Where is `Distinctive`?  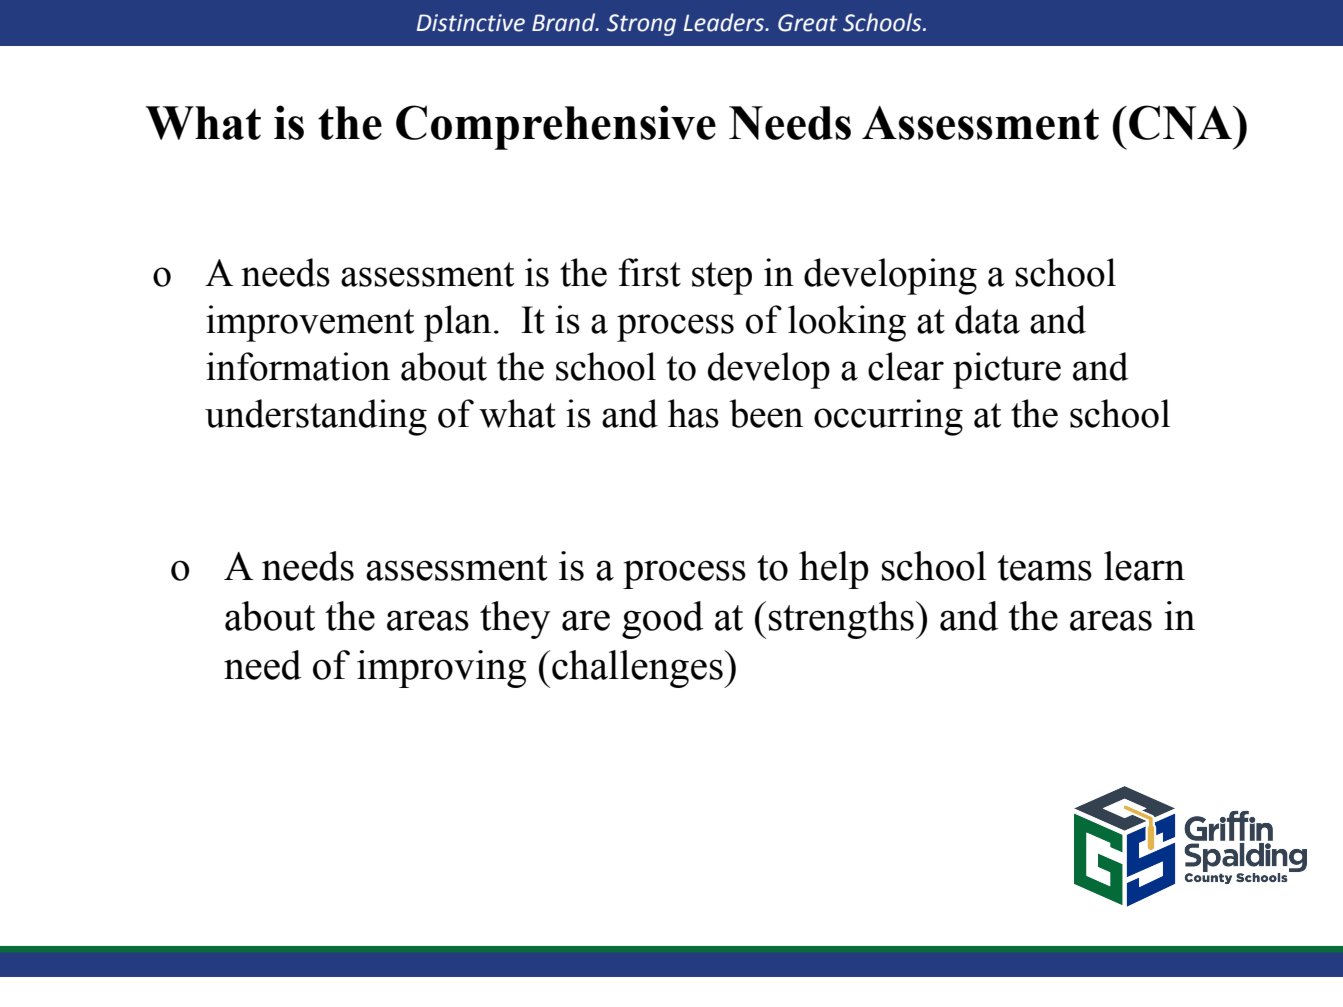
Distinctive is located at coordinates (471, 23).
